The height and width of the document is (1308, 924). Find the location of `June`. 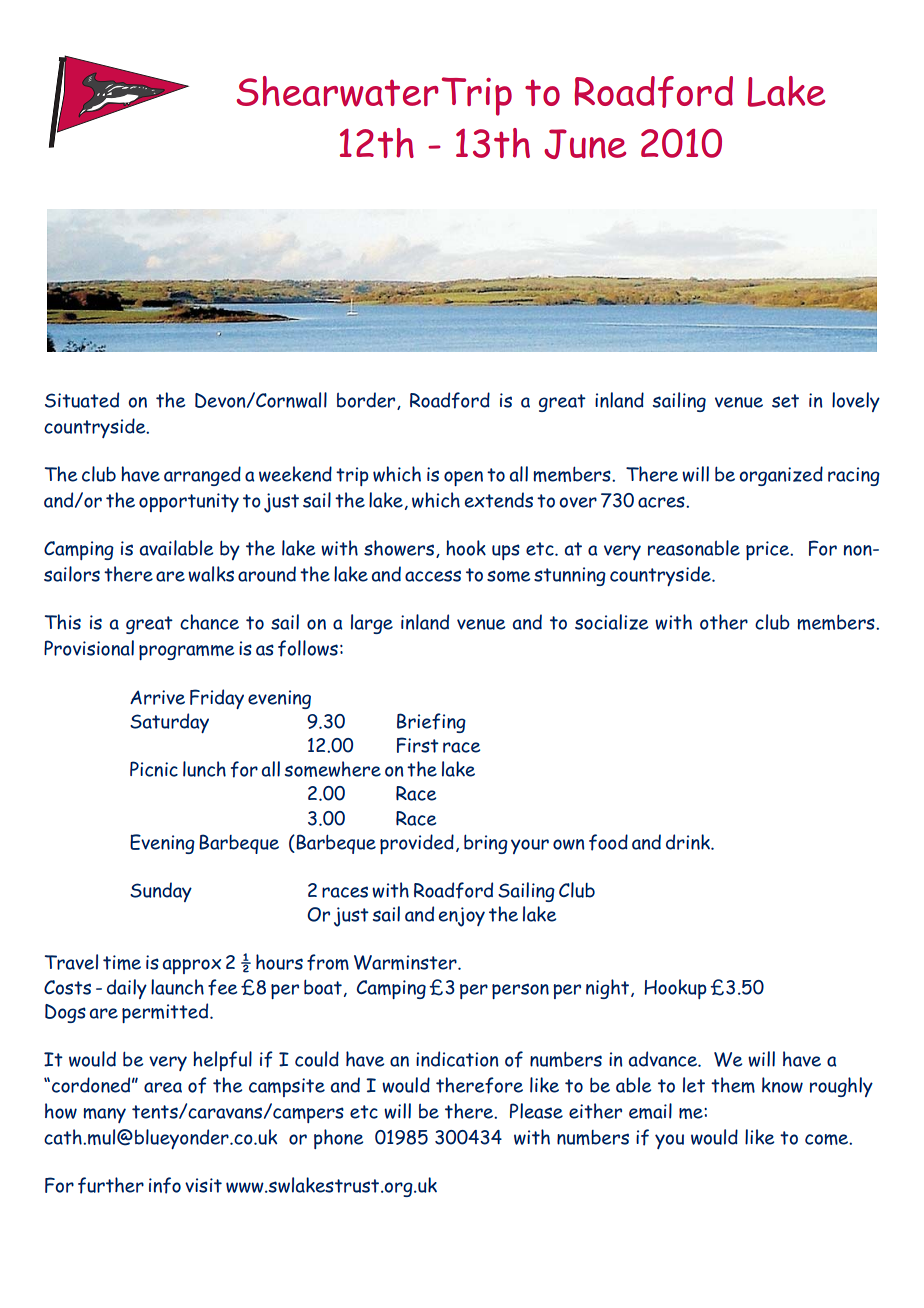

June is located at coordinates (585, 144).
